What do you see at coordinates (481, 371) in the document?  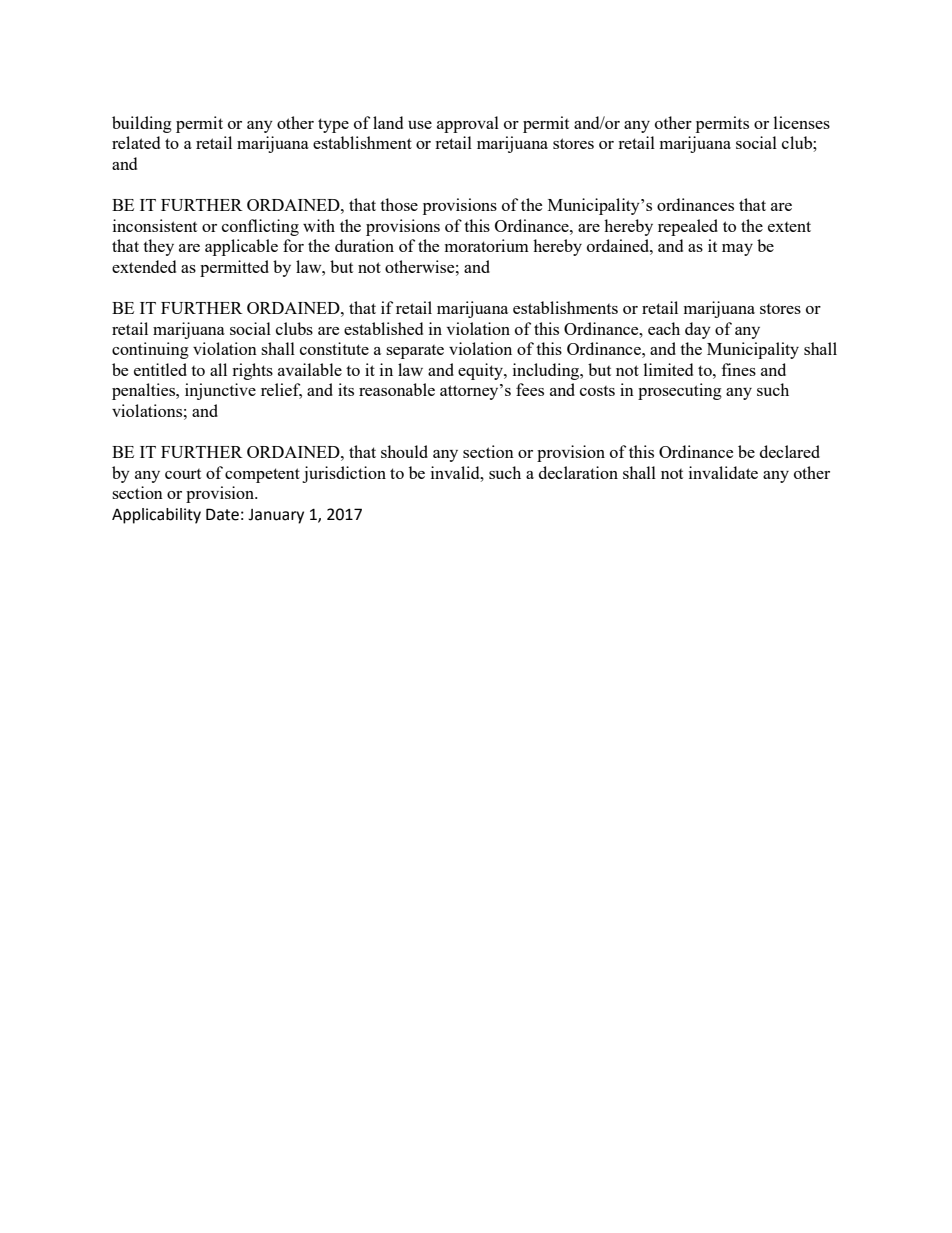 I see `equity` at bounding box center [481, 371].
